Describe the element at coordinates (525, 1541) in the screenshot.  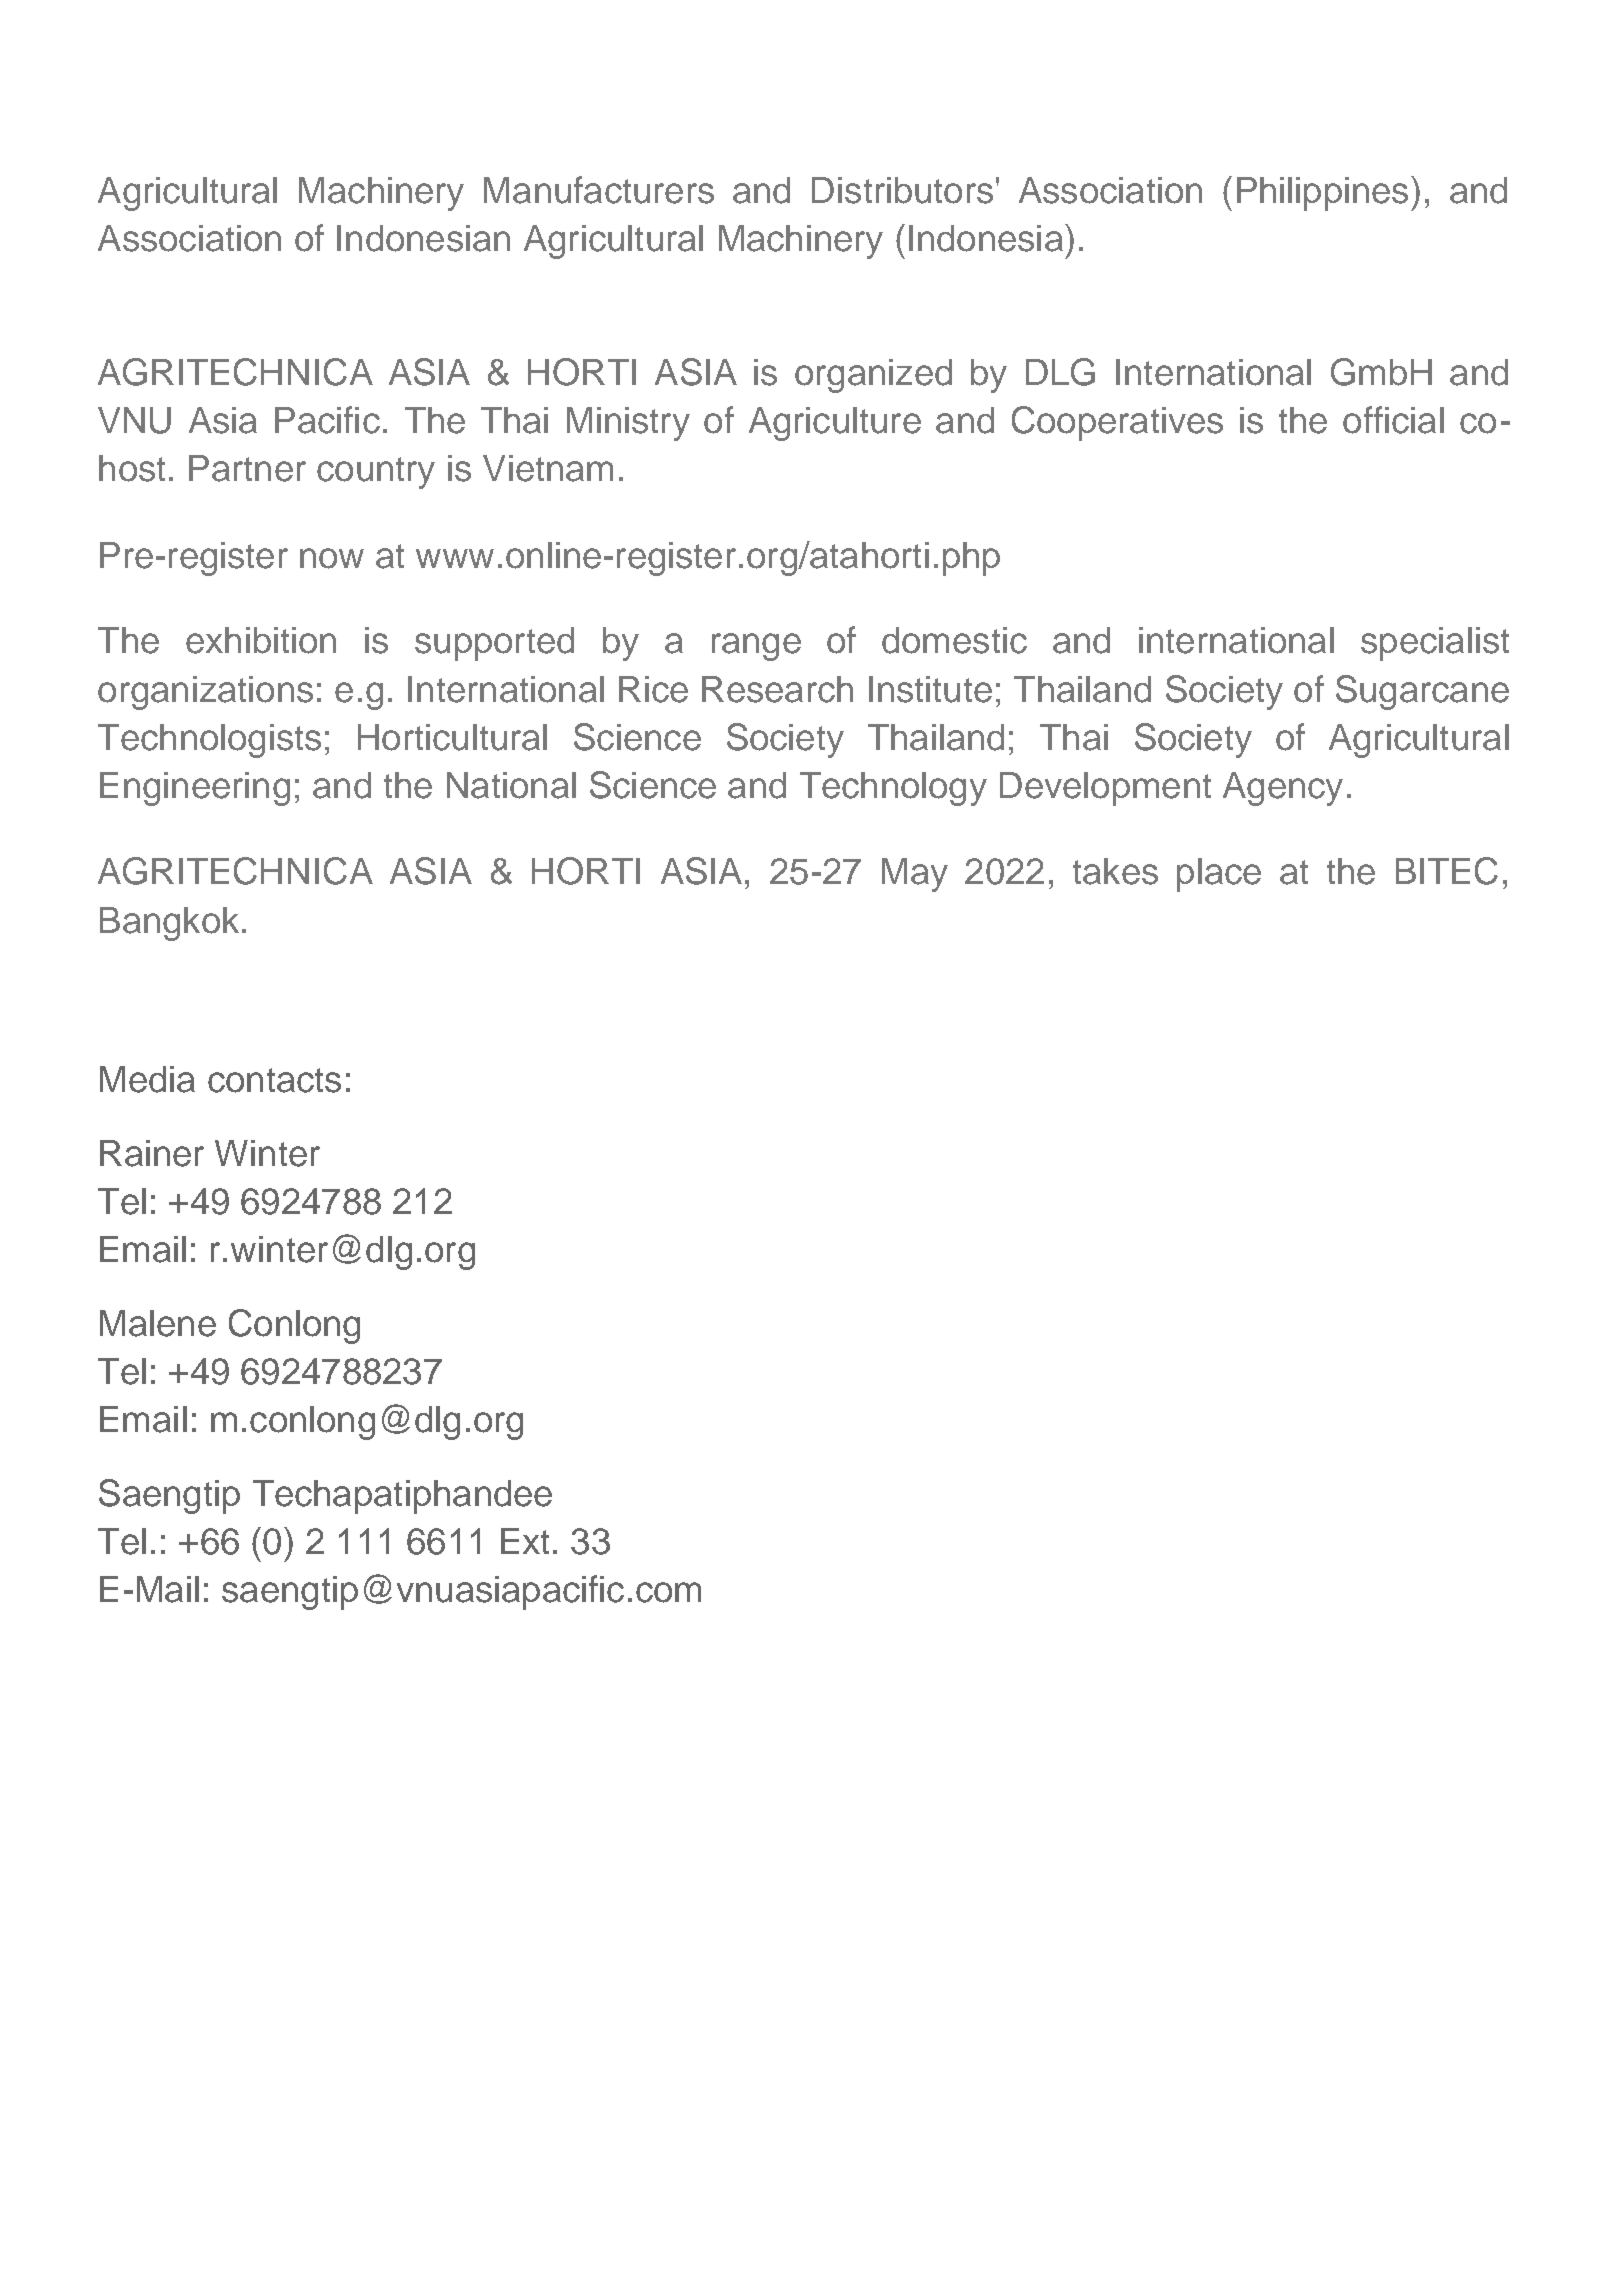
I see `Ext` at that location.
